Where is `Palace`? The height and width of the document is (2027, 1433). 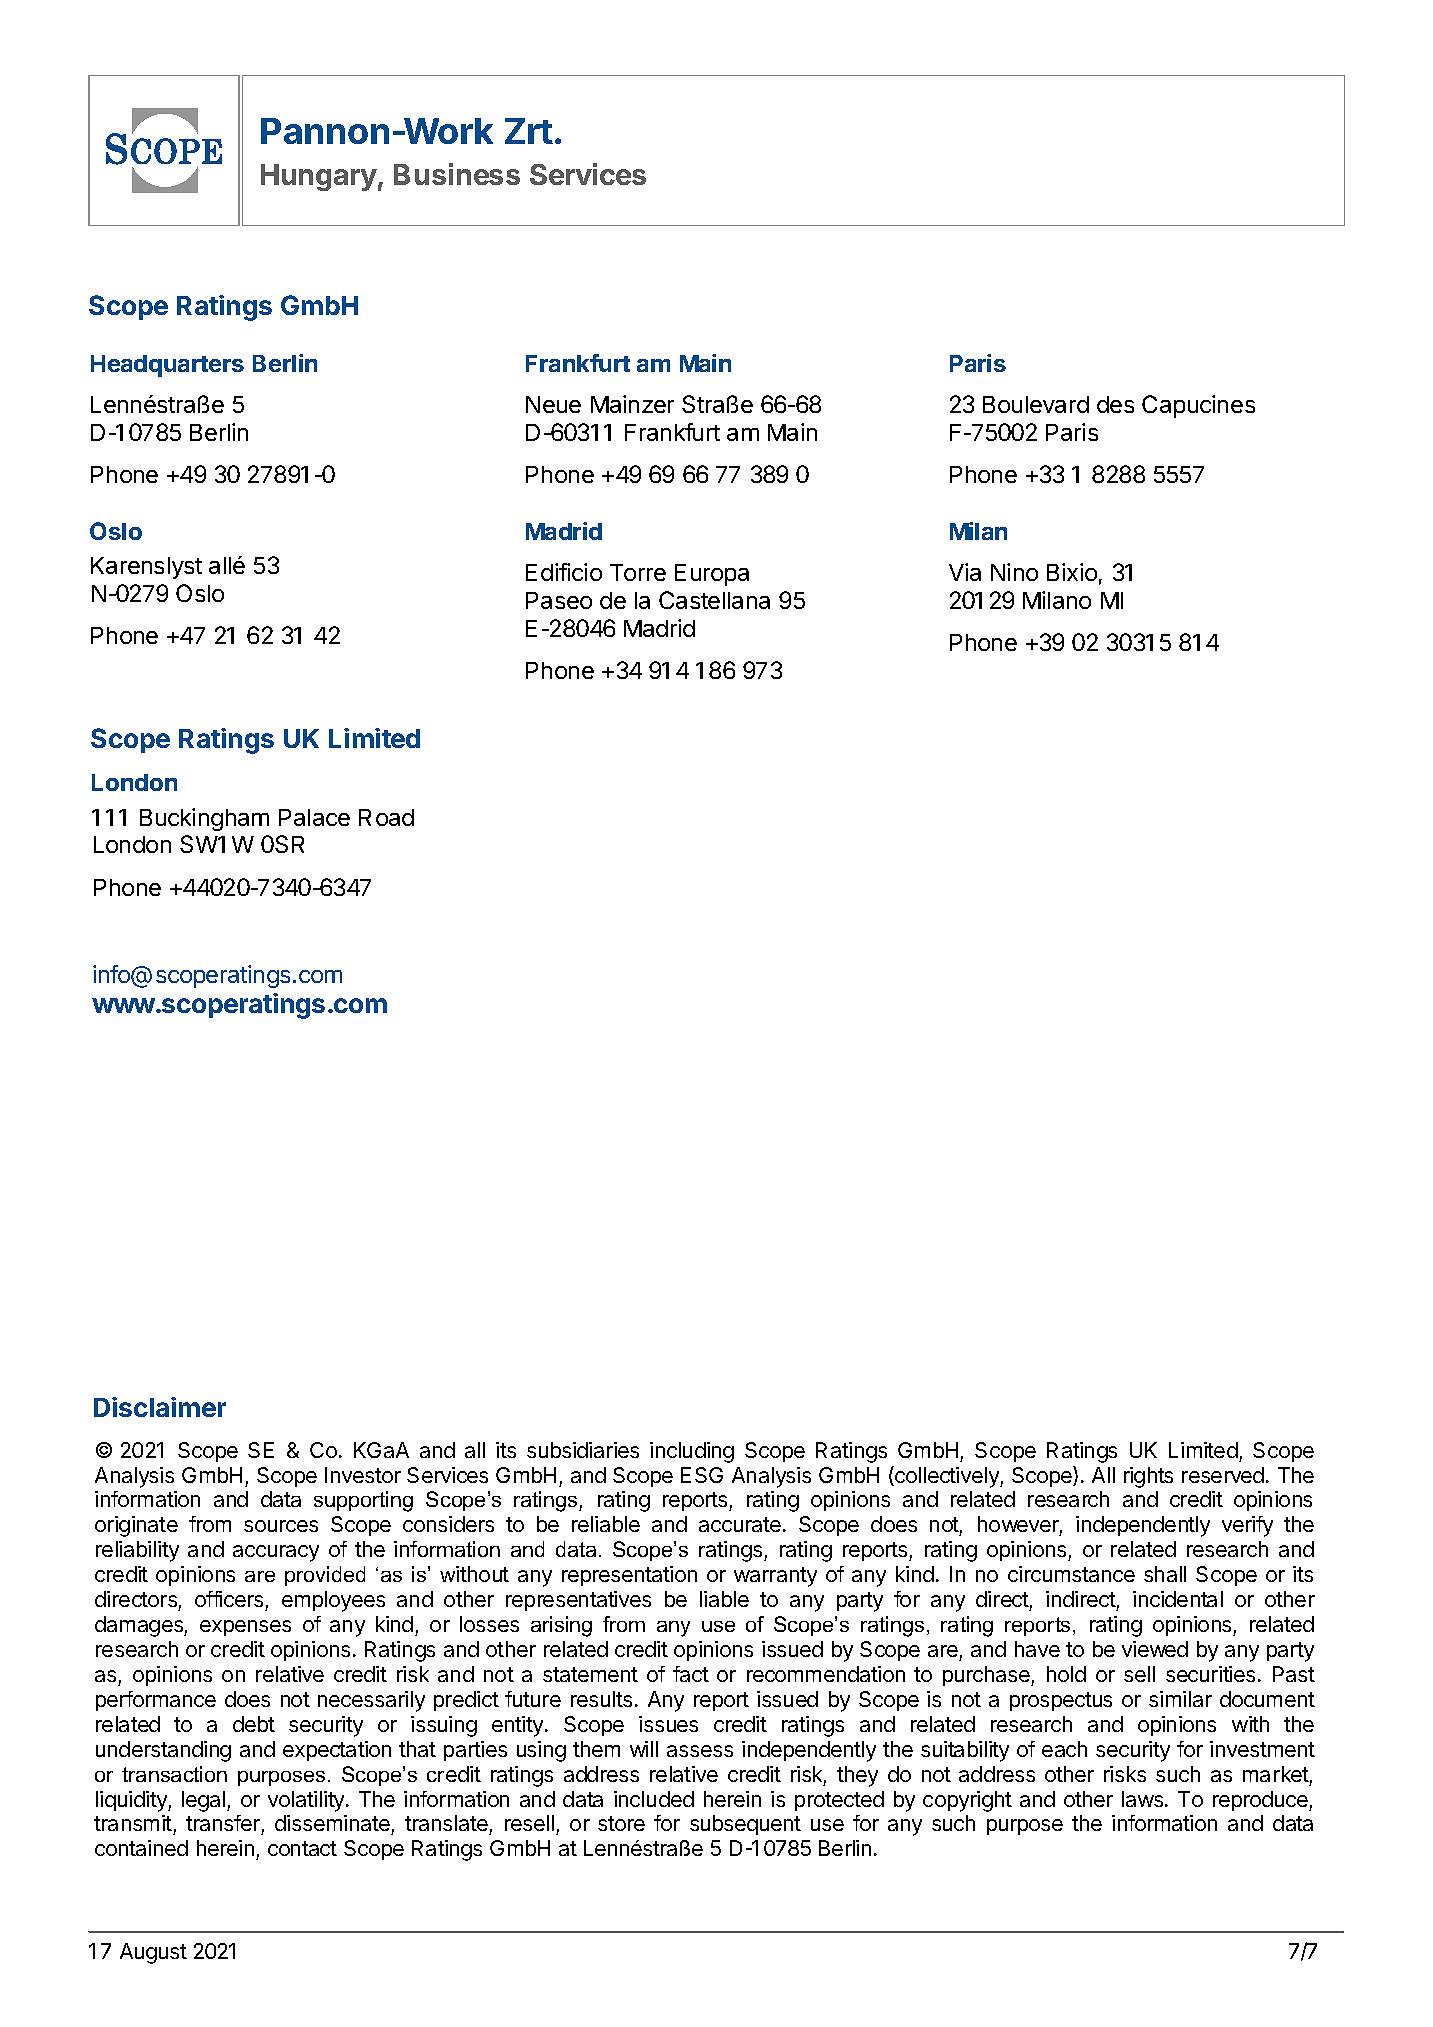
Palace is located at coordinates (314, 817).
